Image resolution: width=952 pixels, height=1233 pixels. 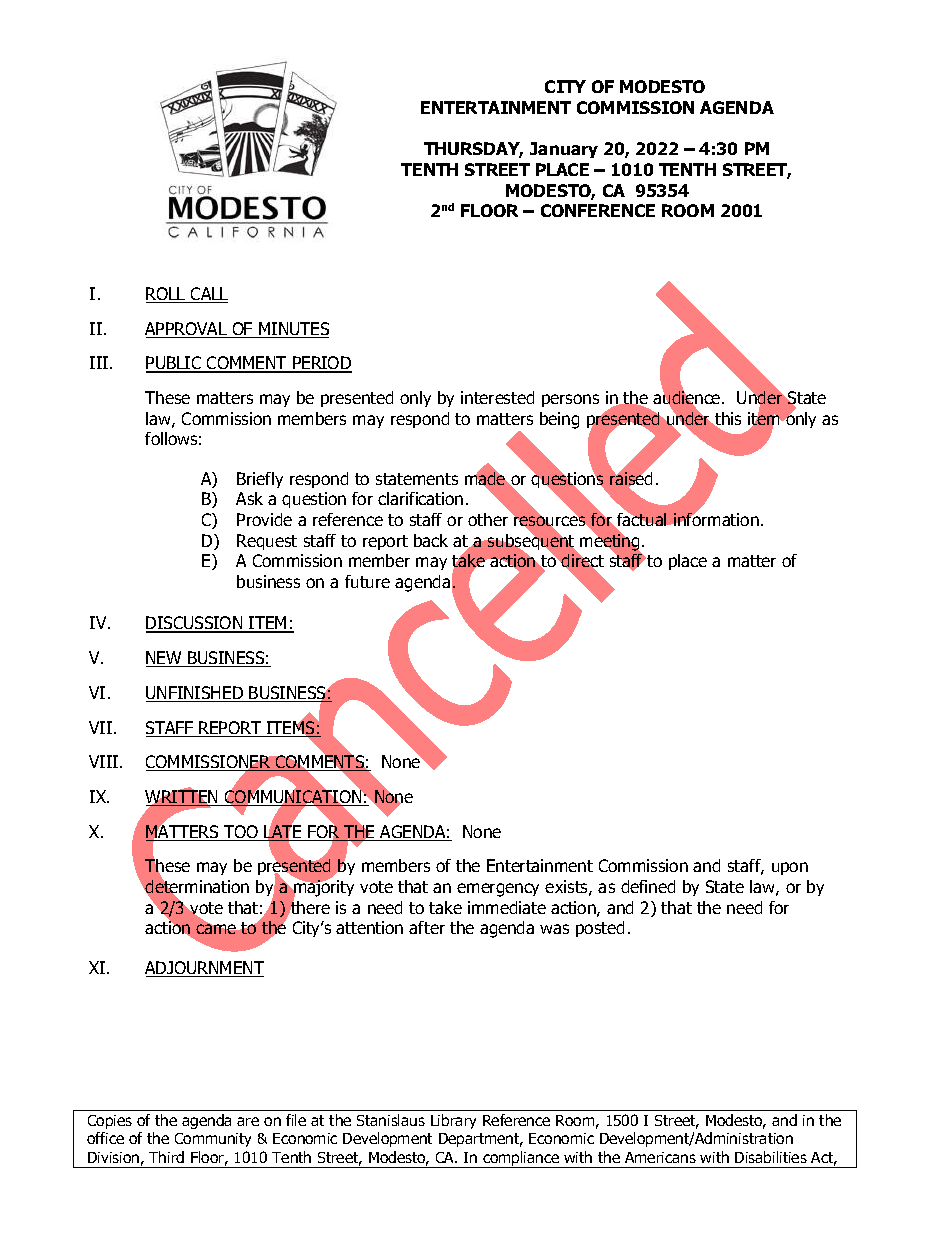 I want to click on upon, so click(x=790, y=868).
